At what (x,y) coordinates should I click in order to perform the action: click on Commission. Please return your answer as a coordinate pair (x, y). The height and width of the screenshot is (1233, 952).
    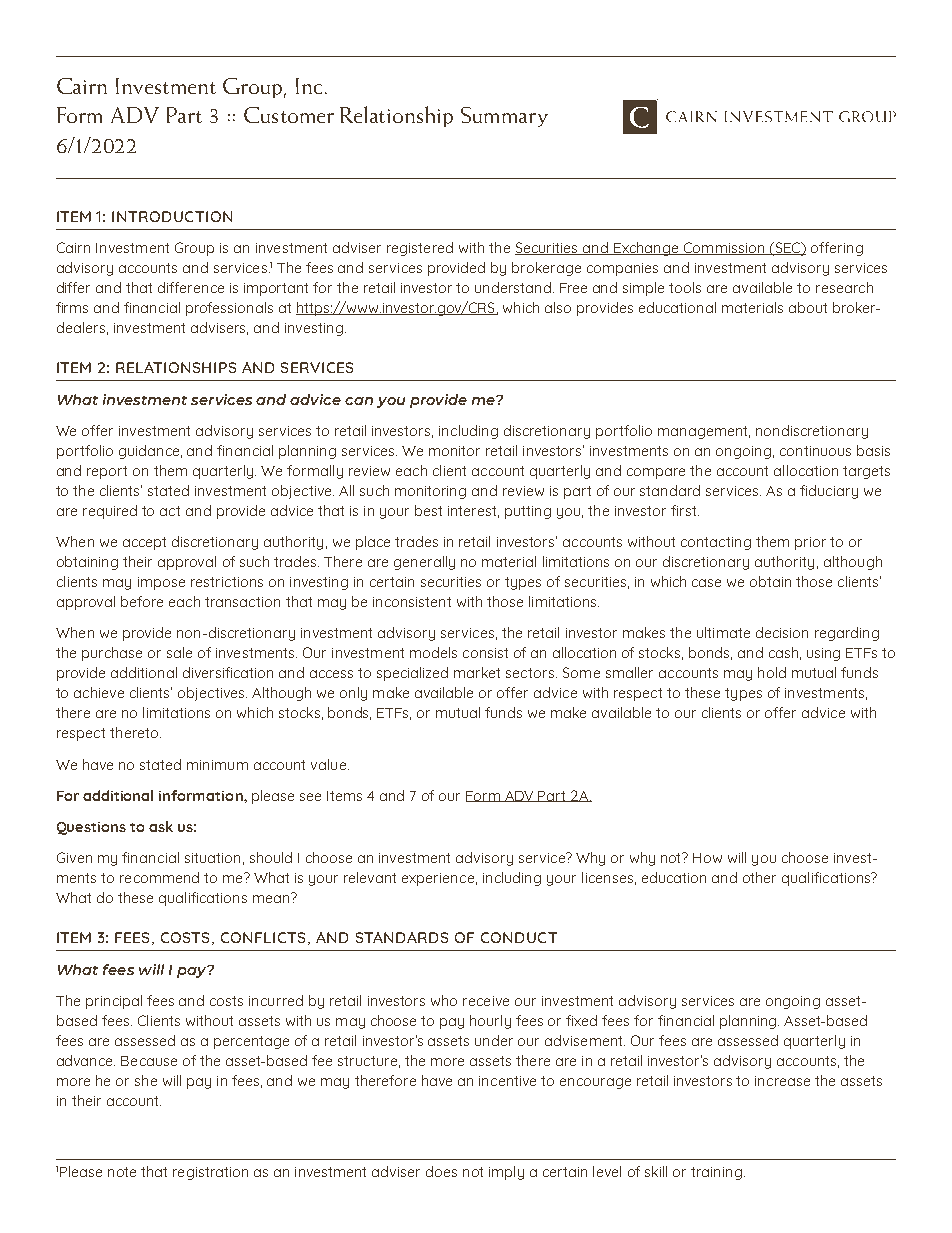
    Looking at the image, I should click on (724, 248).
